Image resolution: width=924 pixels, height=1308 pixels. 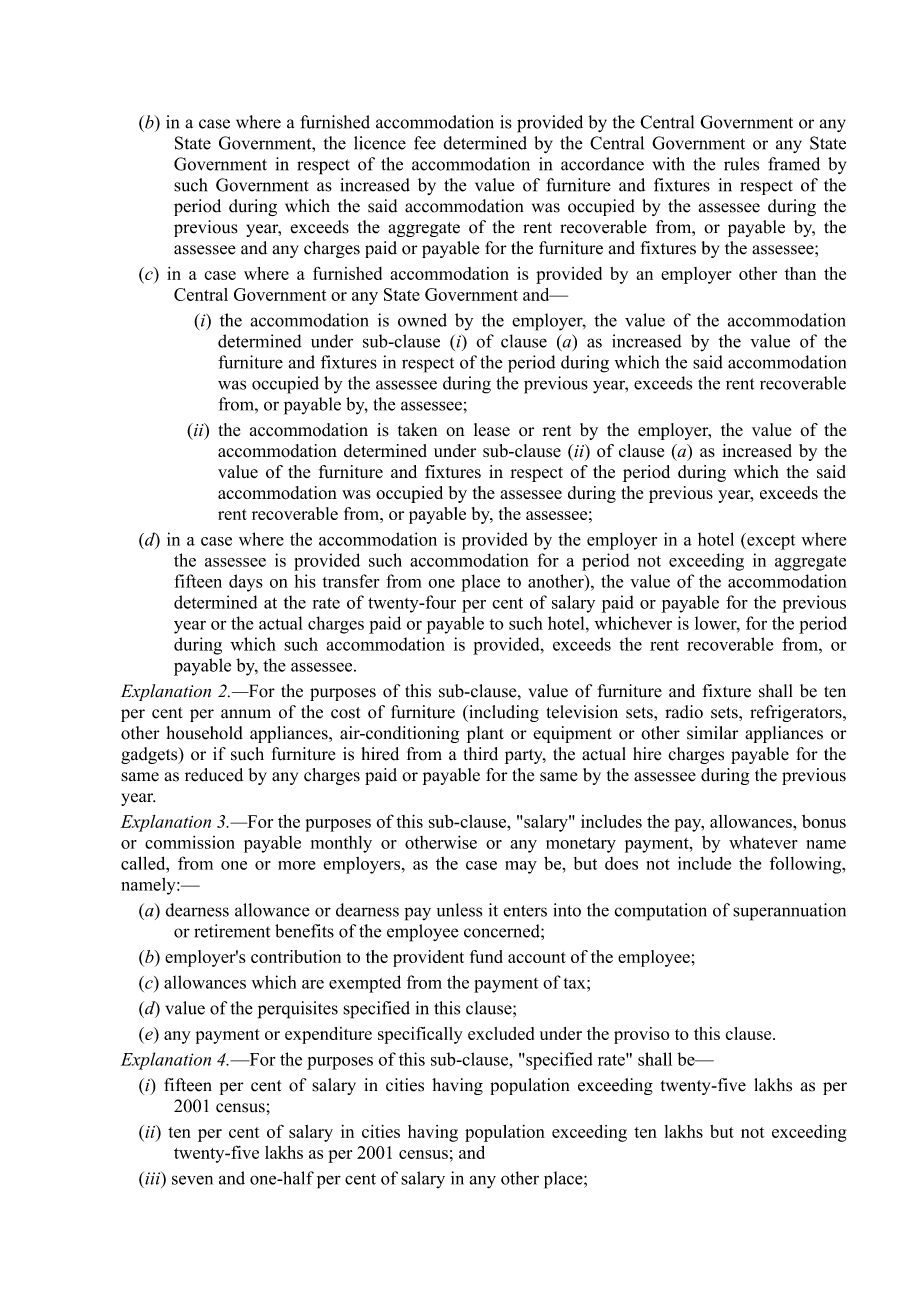 What do you see at coordinates (192, 1180) in the screenshot?
I see `seven` at bounding box center [192, 1180].
